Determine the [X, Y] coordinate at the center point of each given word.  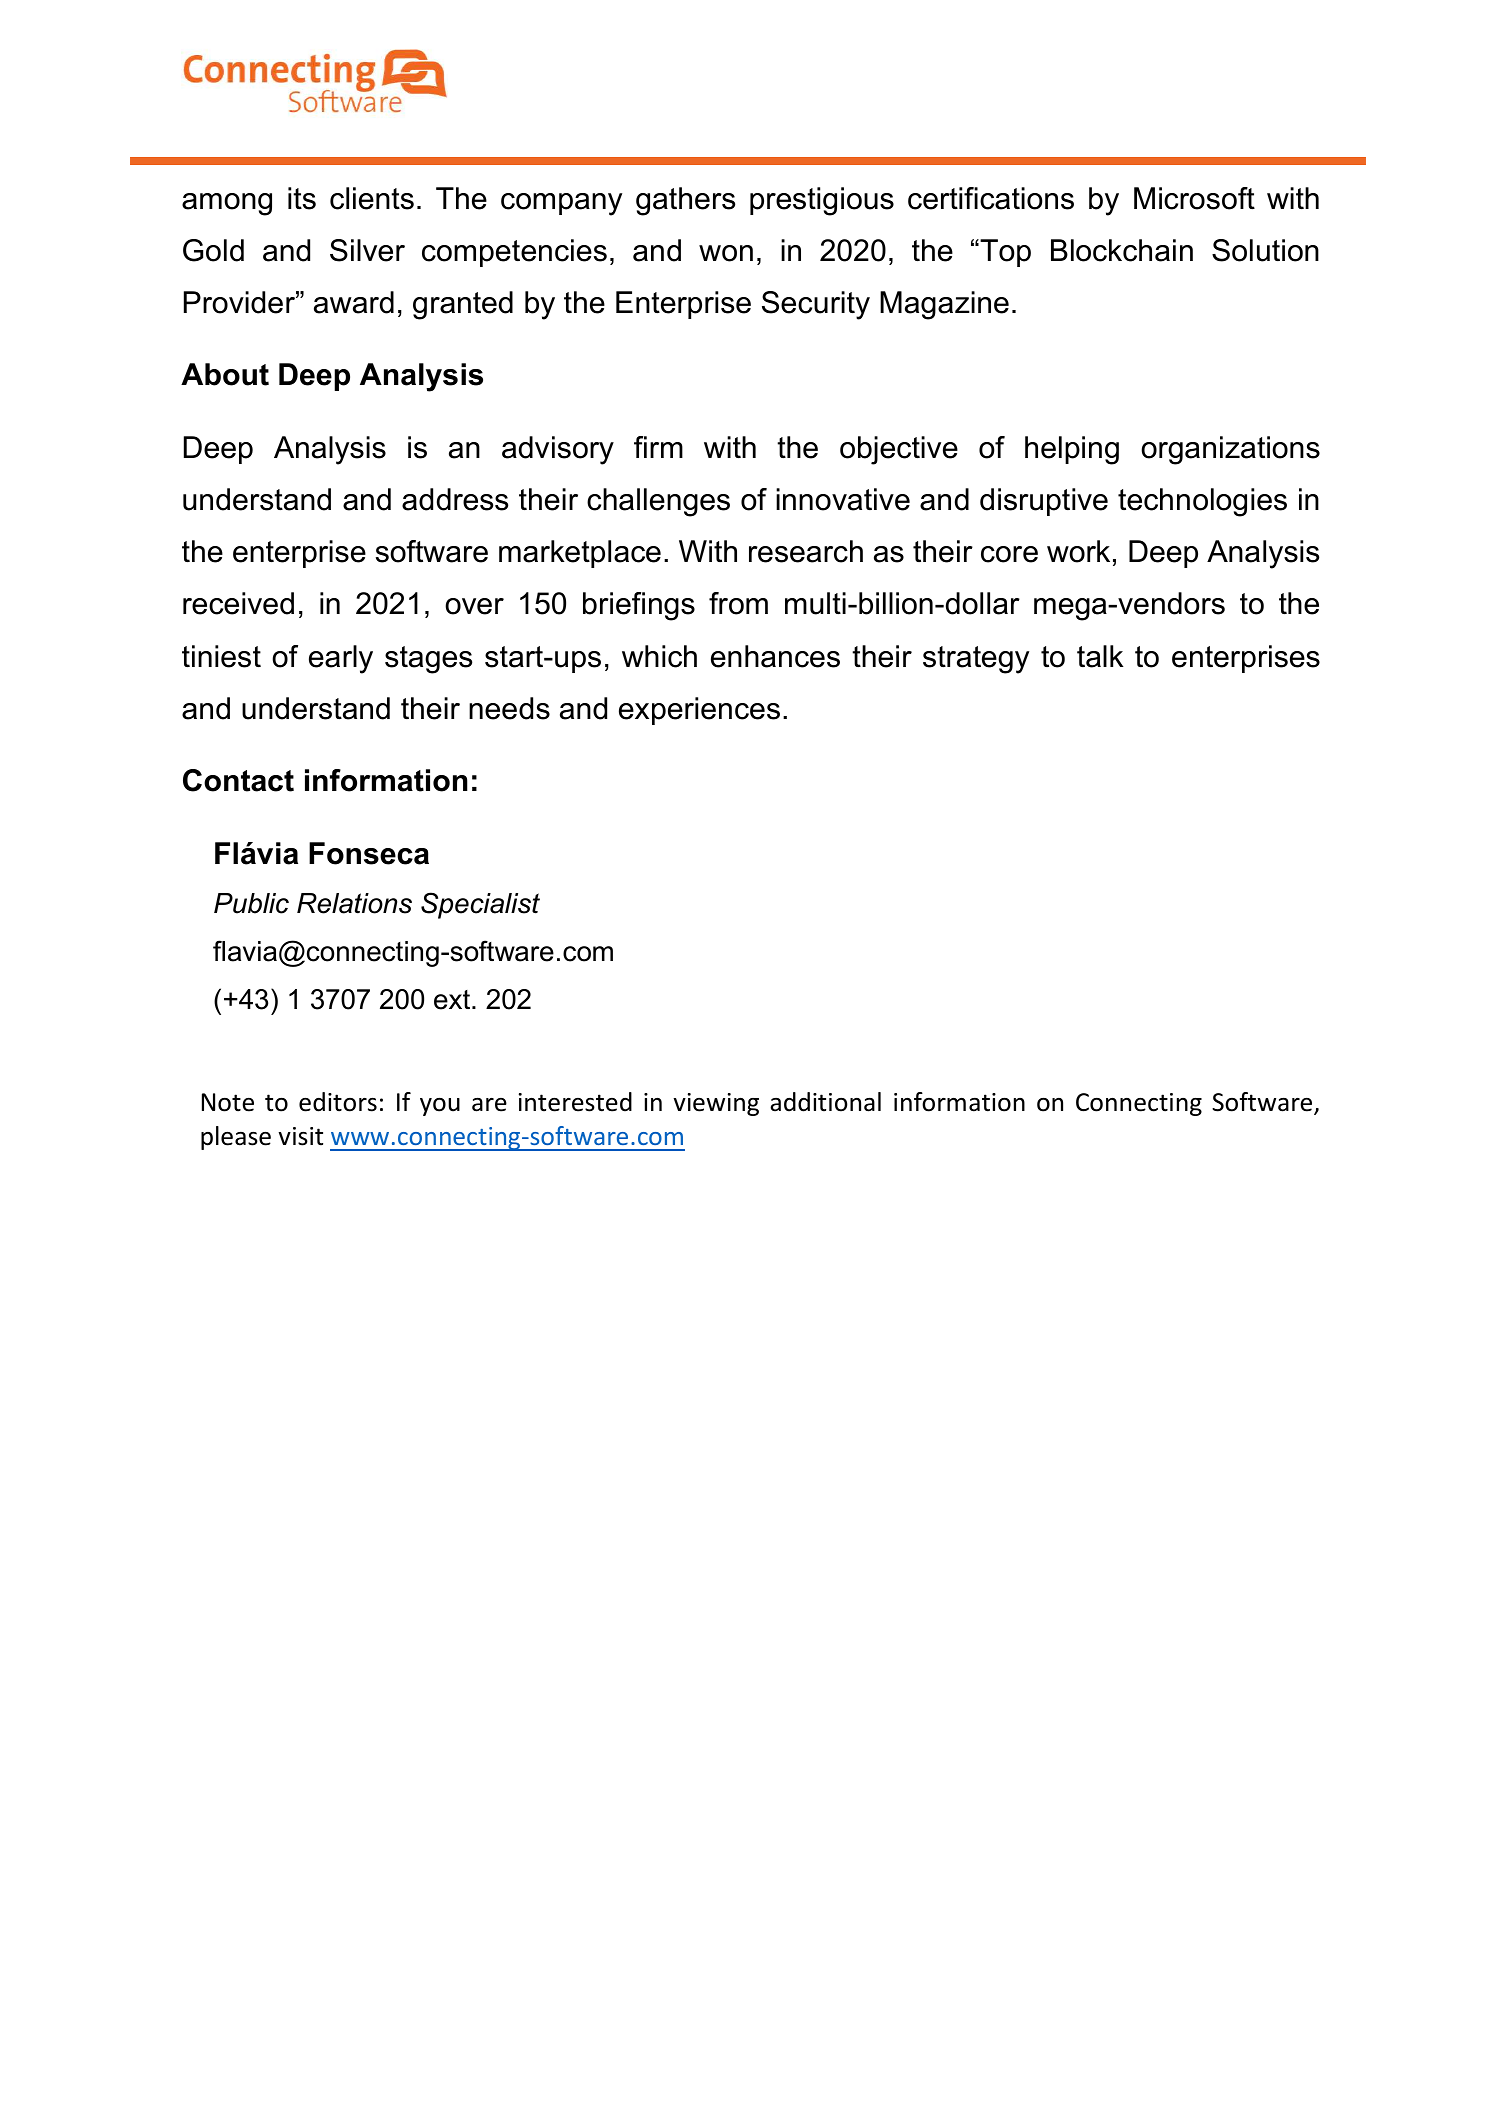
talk [1100, 656]
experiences [699, 711]
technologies [1202, 502]
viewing [716, 1104]
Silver [367, 250]
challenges [658, 502]
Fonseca [369, 853]
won [726, 253]
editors [338, 1102]
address [455, 499]
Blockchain [1122, 250]
